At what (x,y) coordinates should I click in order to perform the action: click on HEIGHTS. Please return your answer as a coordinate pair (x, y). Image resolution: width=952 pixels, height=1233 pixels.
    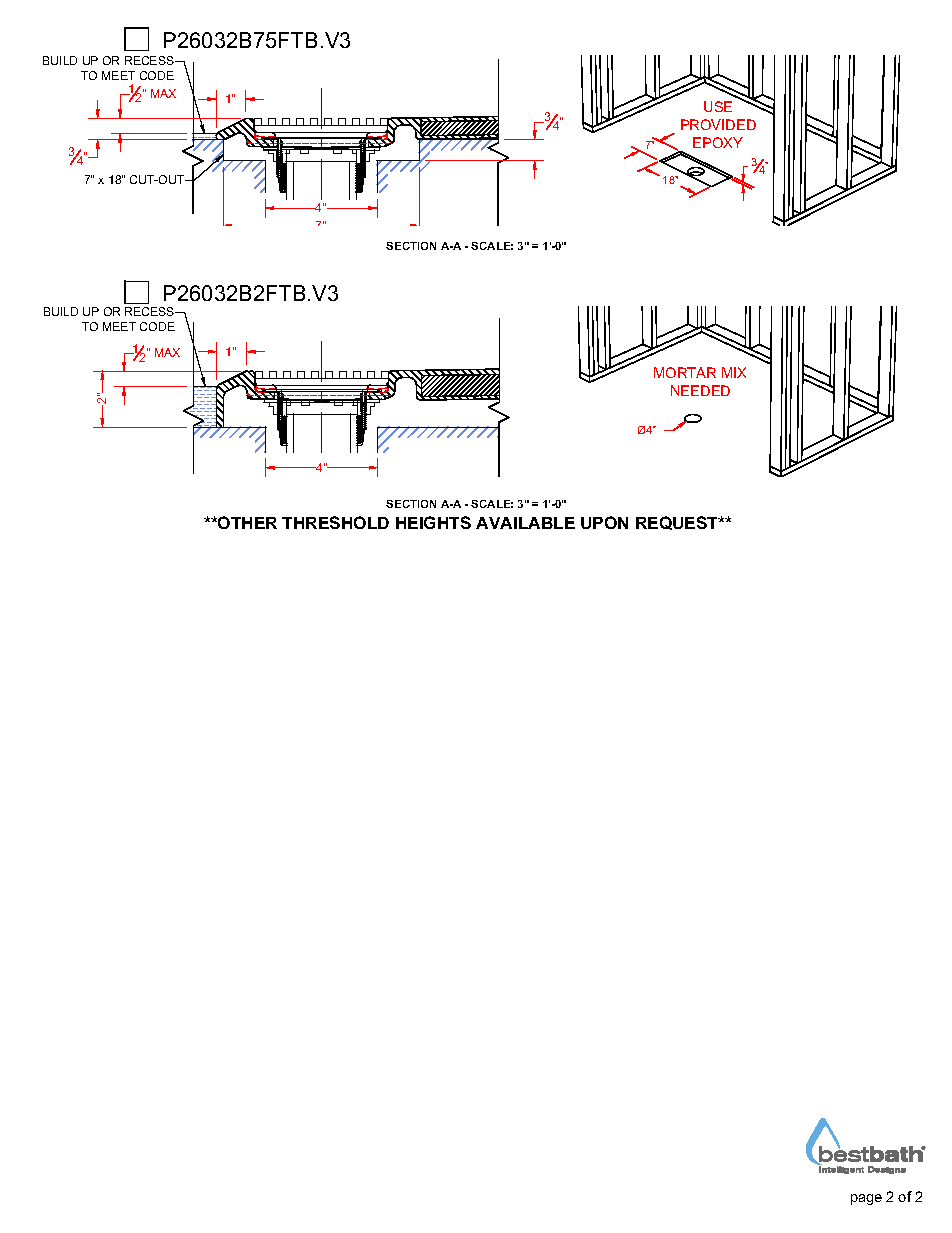
    Looking at the image, I should click on (433, 522).
